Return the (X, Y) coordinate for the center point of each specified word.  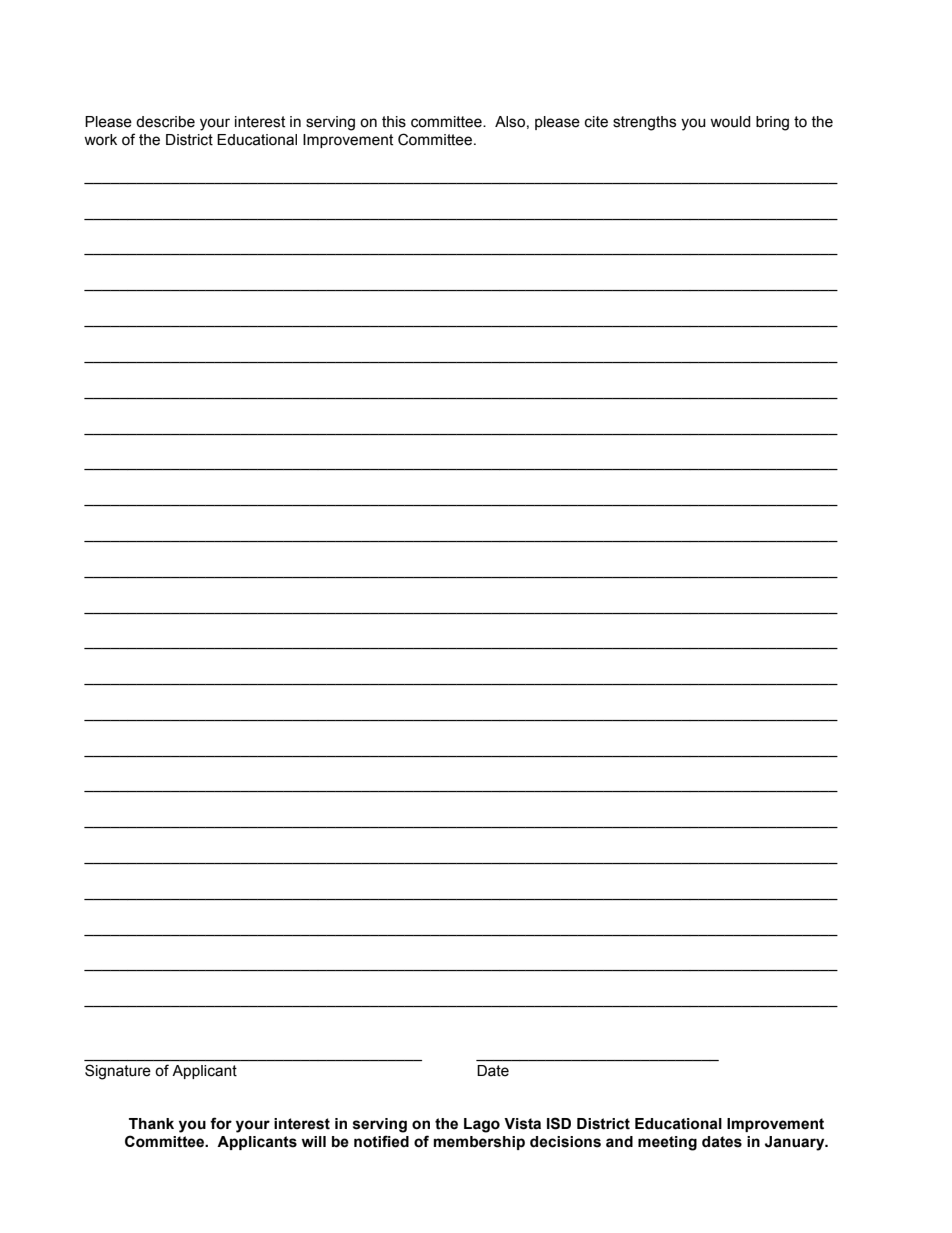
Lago (482, 1125)
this (394, 122)
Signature (118, 1072)
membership (479, 1143)
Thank (151, 1124)
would (730, 122)
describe (165, 122)
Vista (522, 1124)
